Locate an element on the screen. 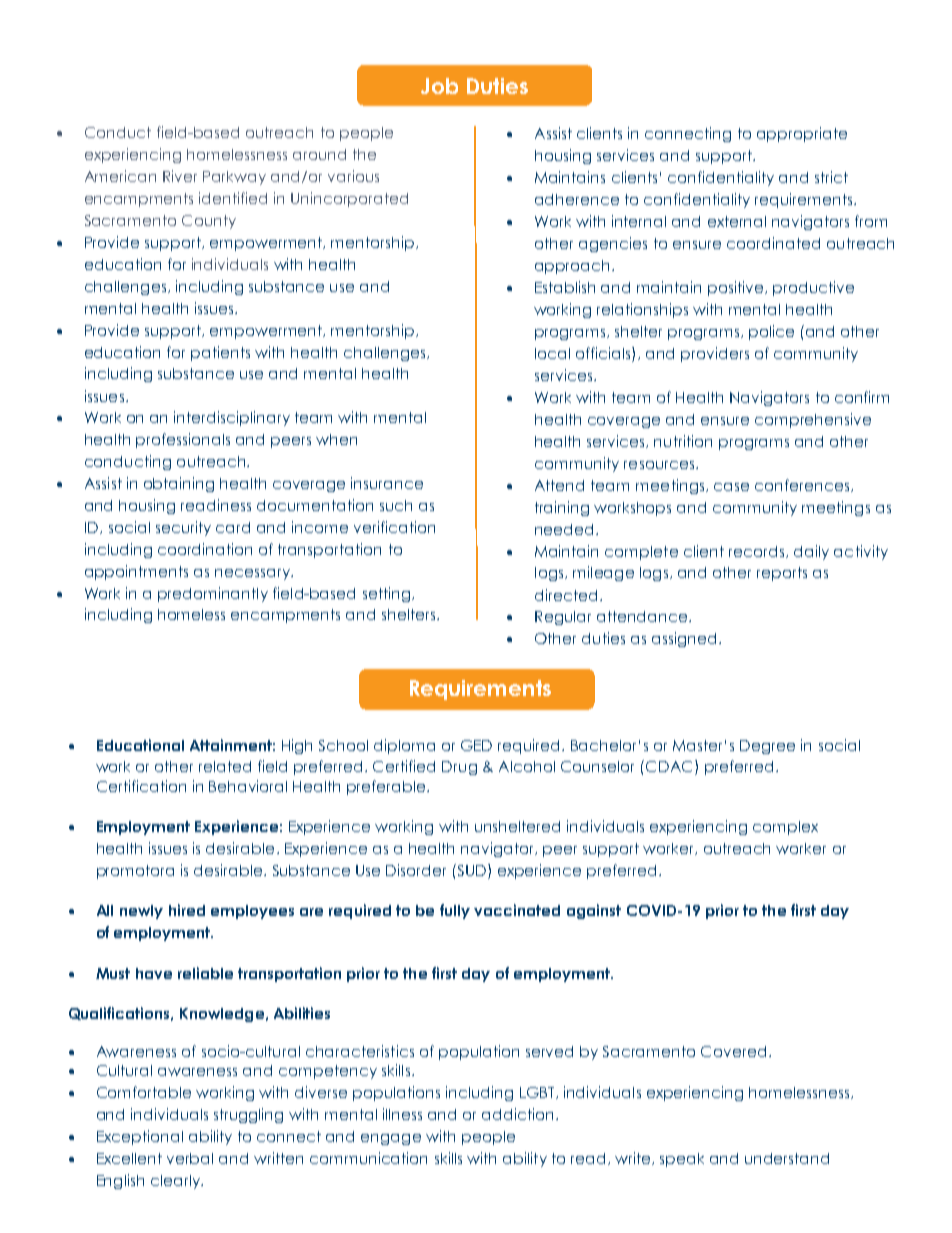  hired is located at coordinates (187, 910).
